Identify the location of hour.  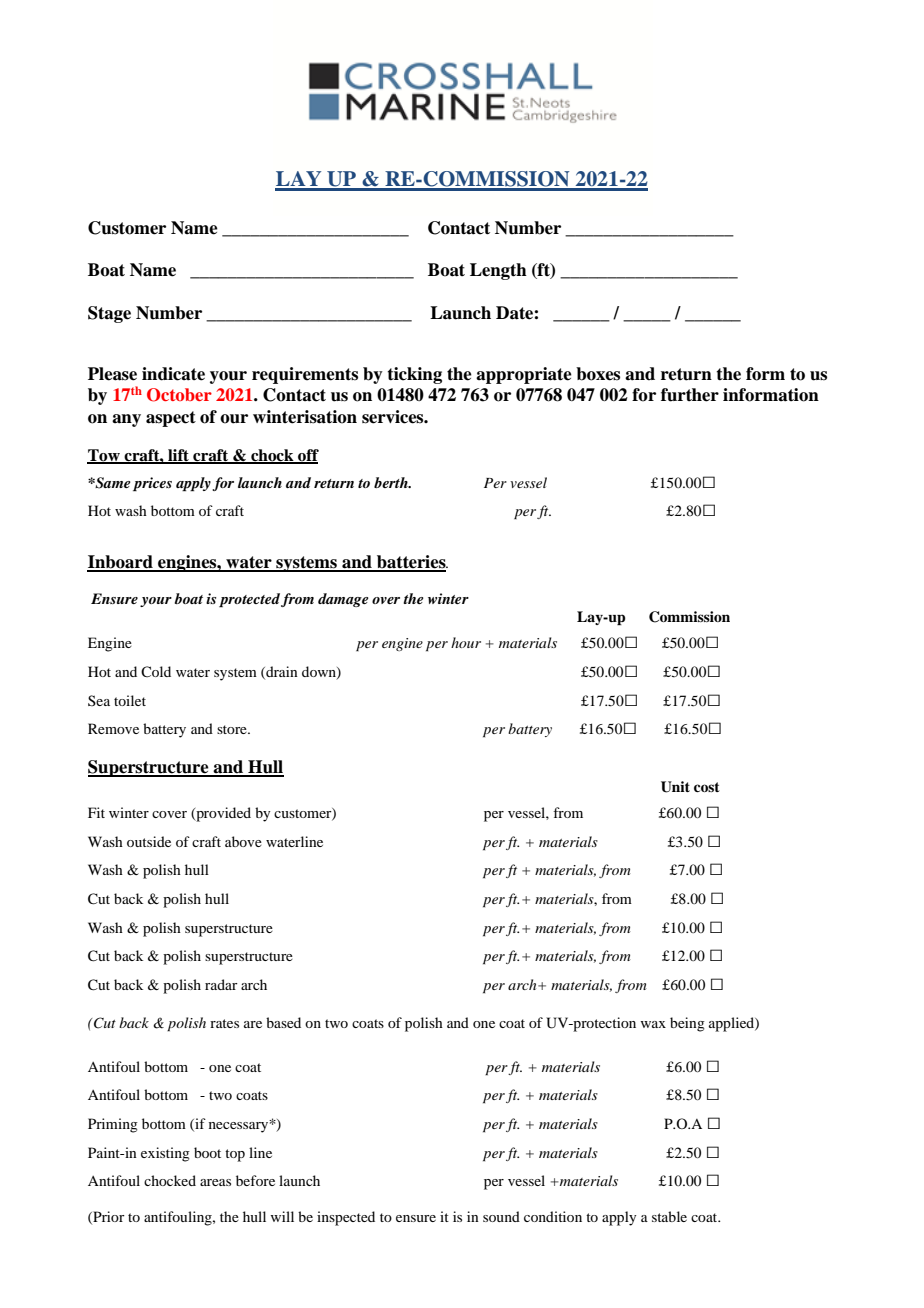
(466, 642).
